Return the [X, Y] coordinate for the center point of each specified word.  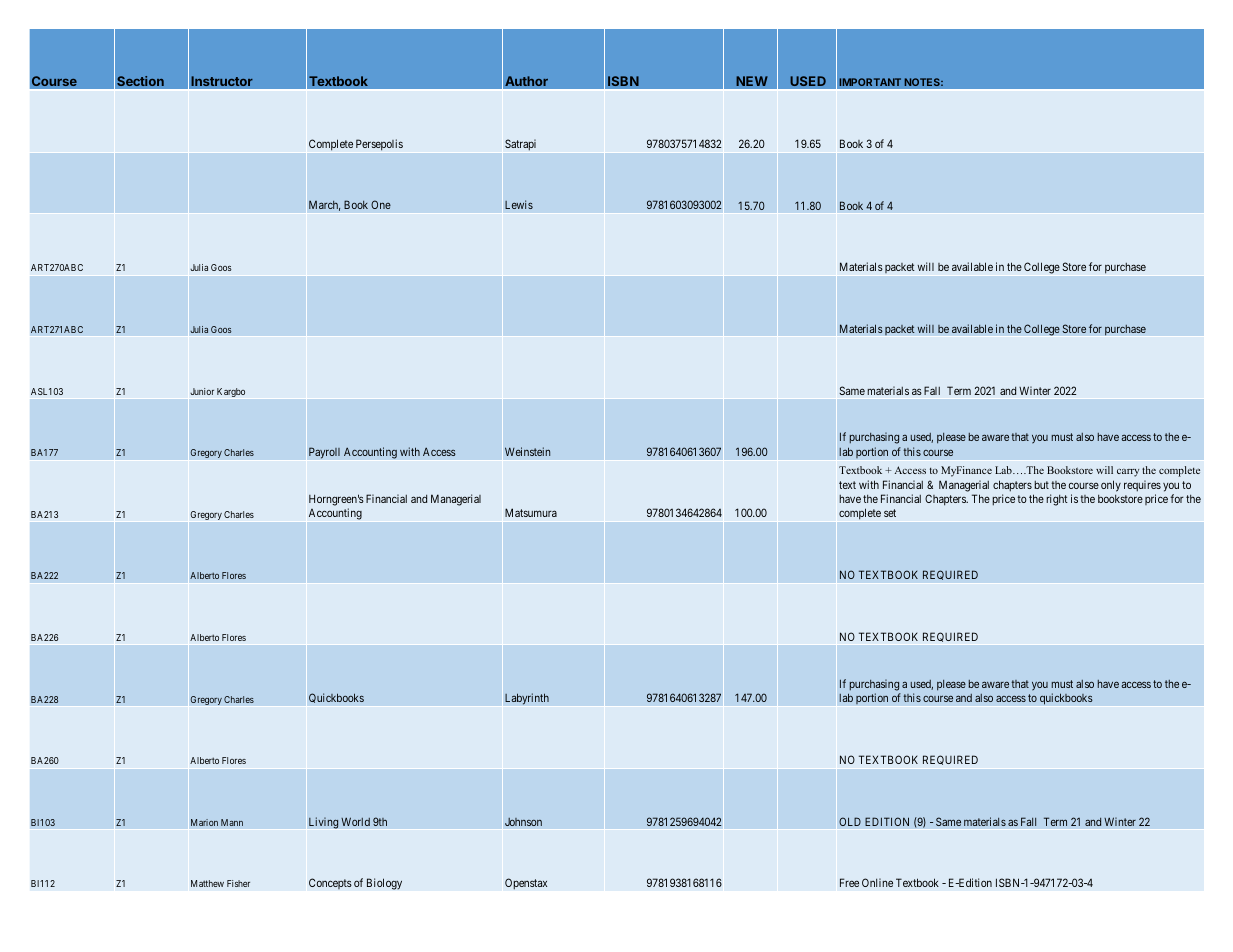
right [1057, 500]
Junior [202, 391]
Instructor [222, 83]
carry [1128, 473]
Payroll [324, 453]
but [1041, 485]
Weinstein [527, 451]
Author [526, 83]
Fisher [238, 883]
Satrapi [520, 144]
